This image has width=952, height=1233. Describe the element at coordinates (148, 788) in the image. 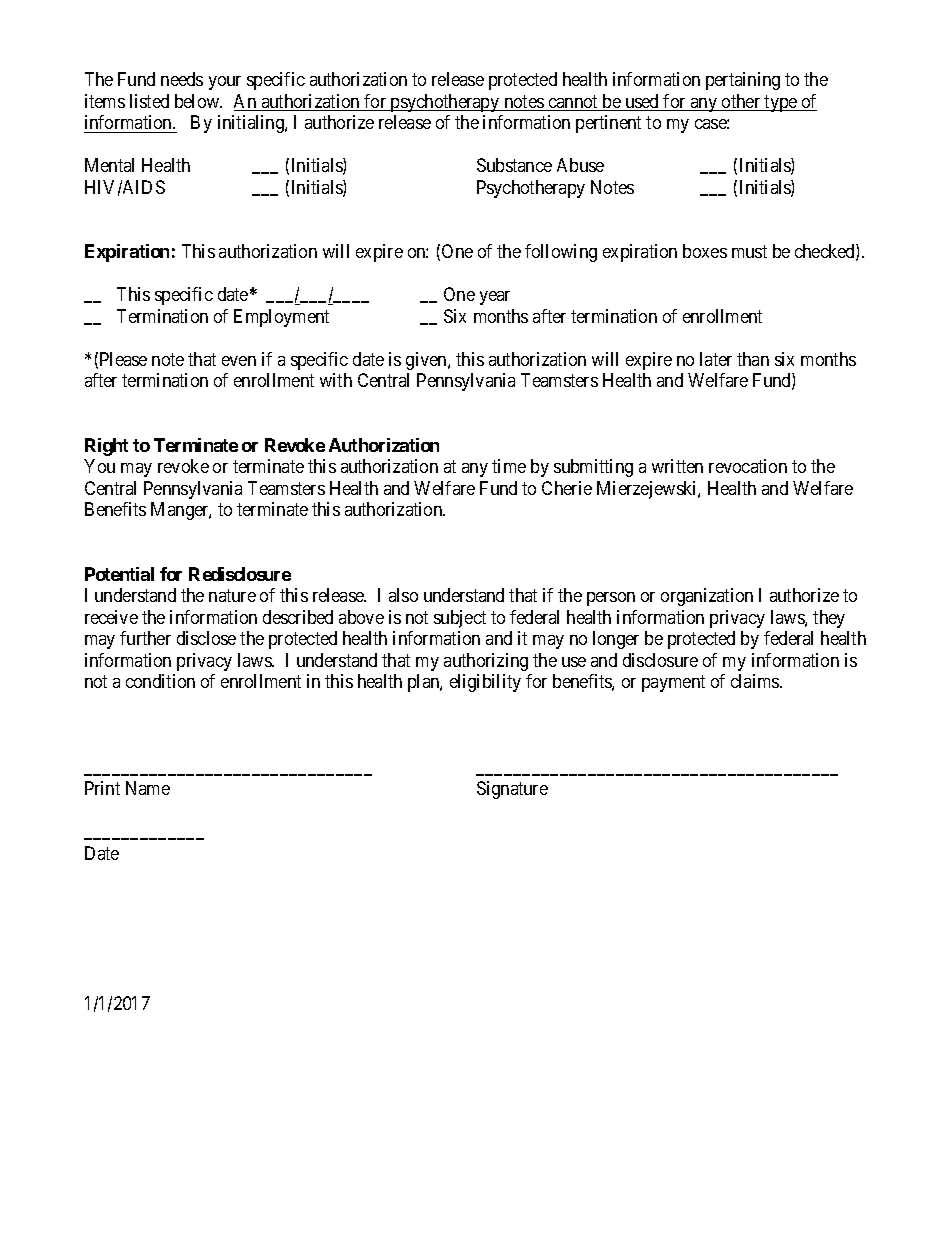

I see `Name` at that location.
